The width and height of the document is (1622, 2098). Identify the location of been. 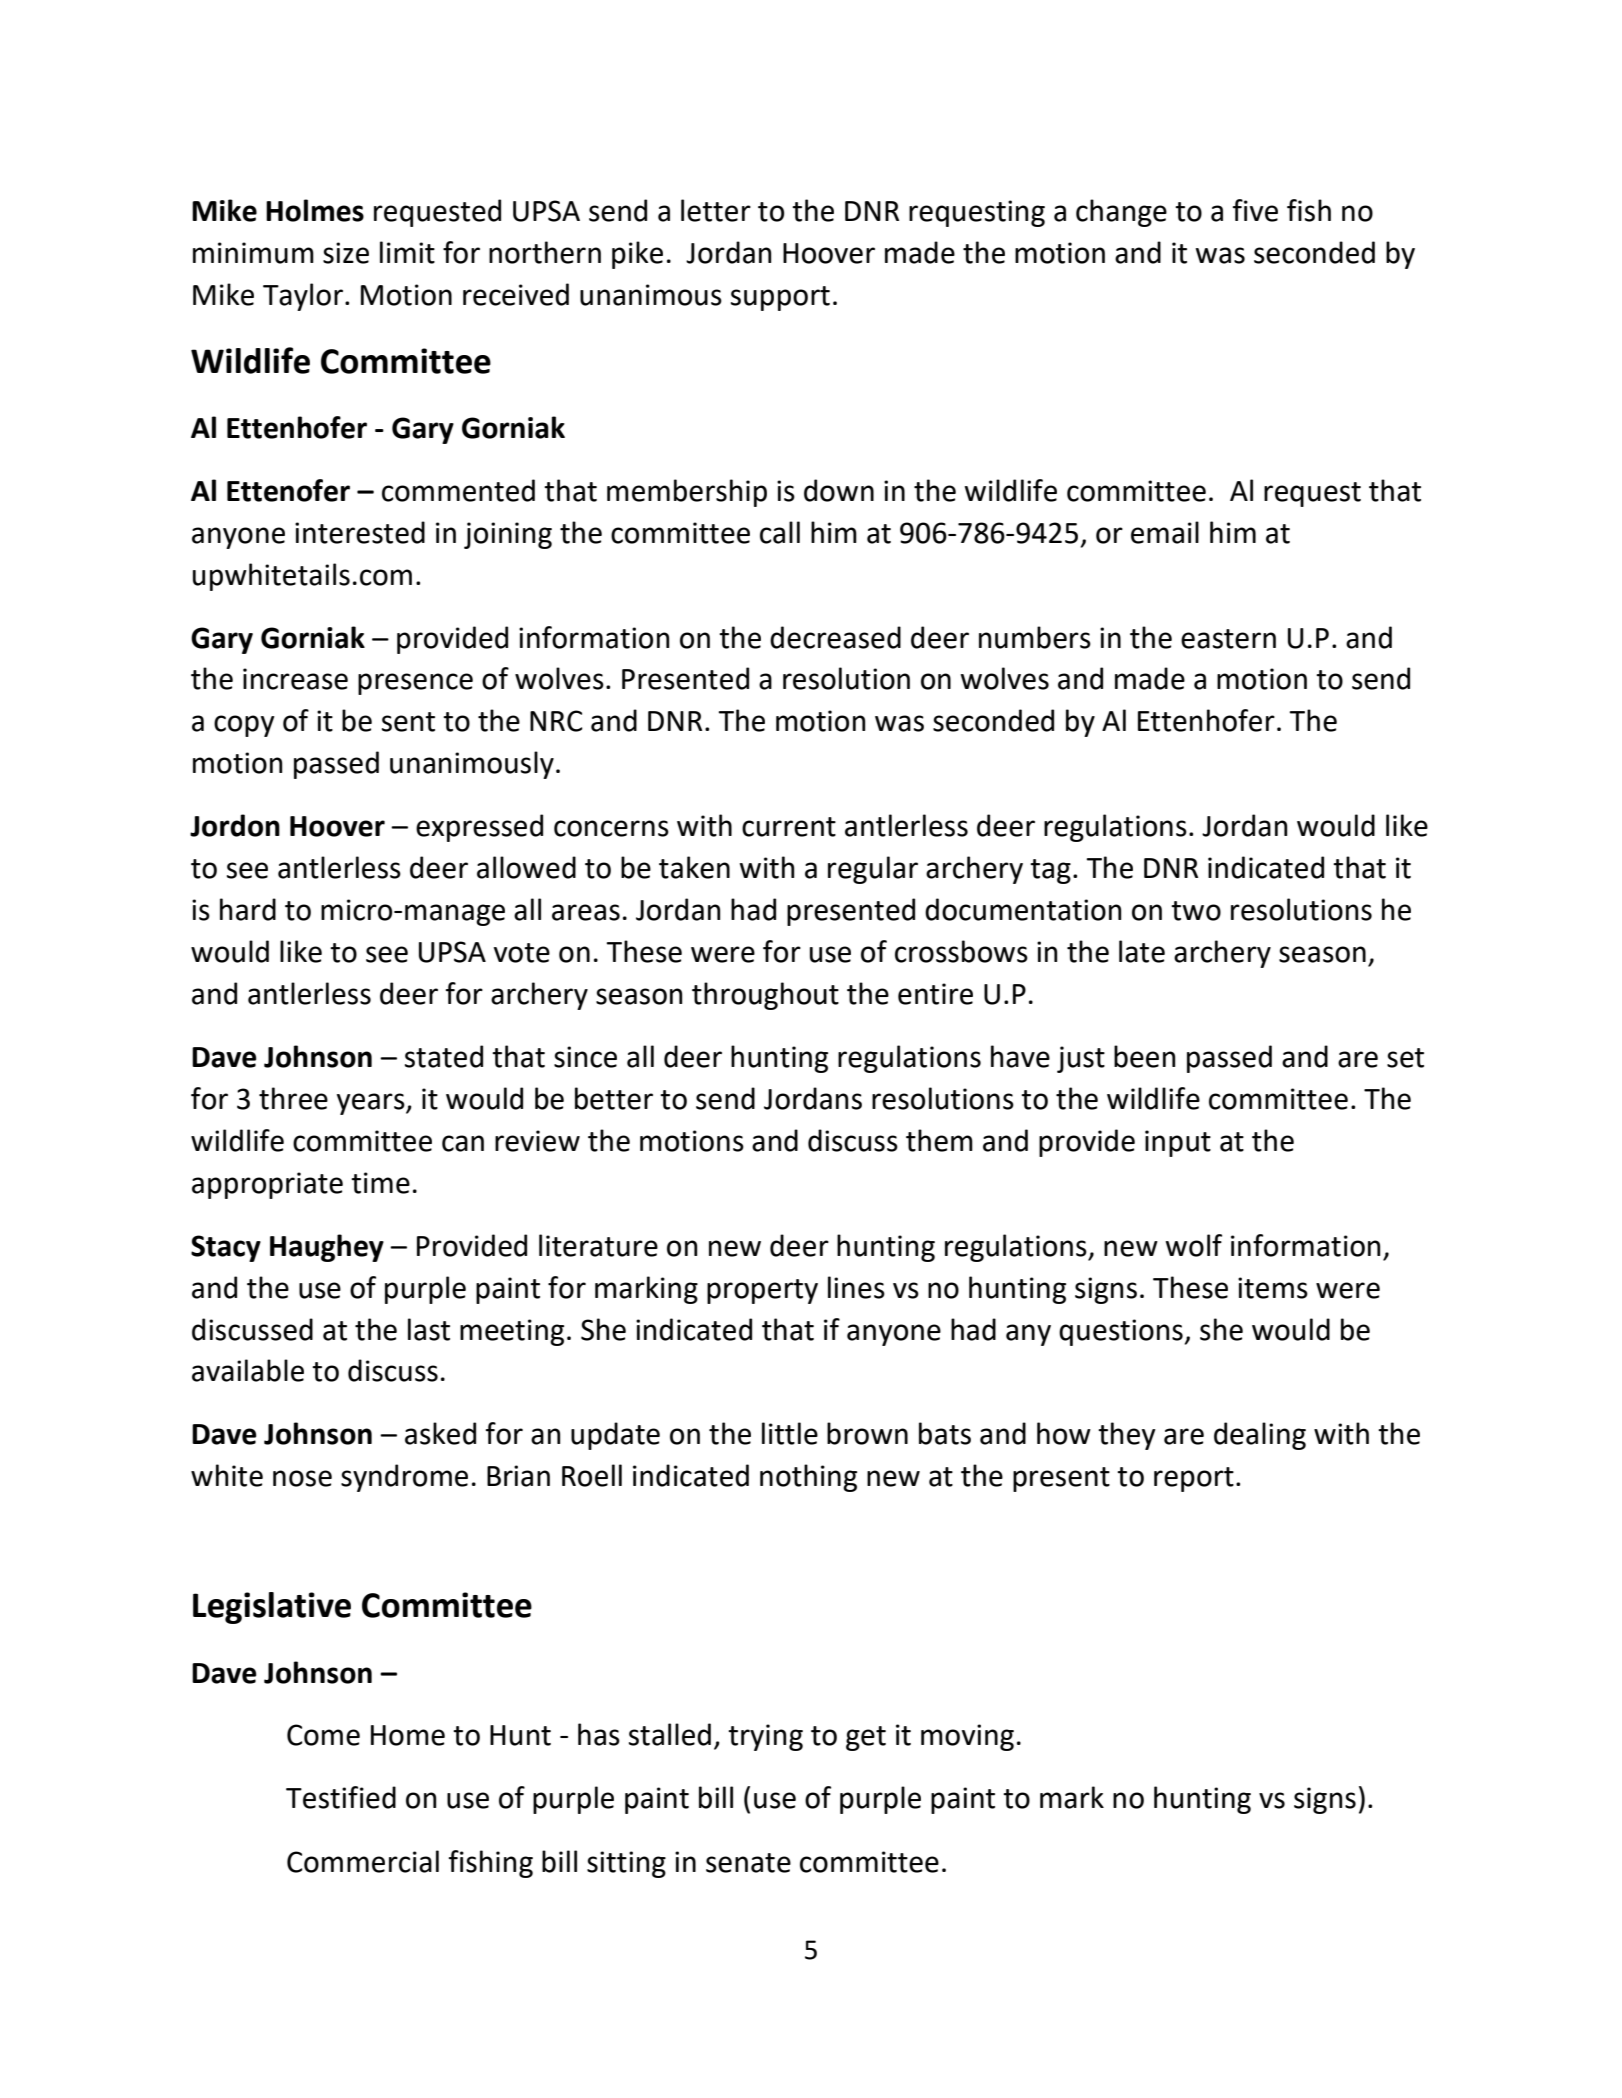
(1145, 1056).
